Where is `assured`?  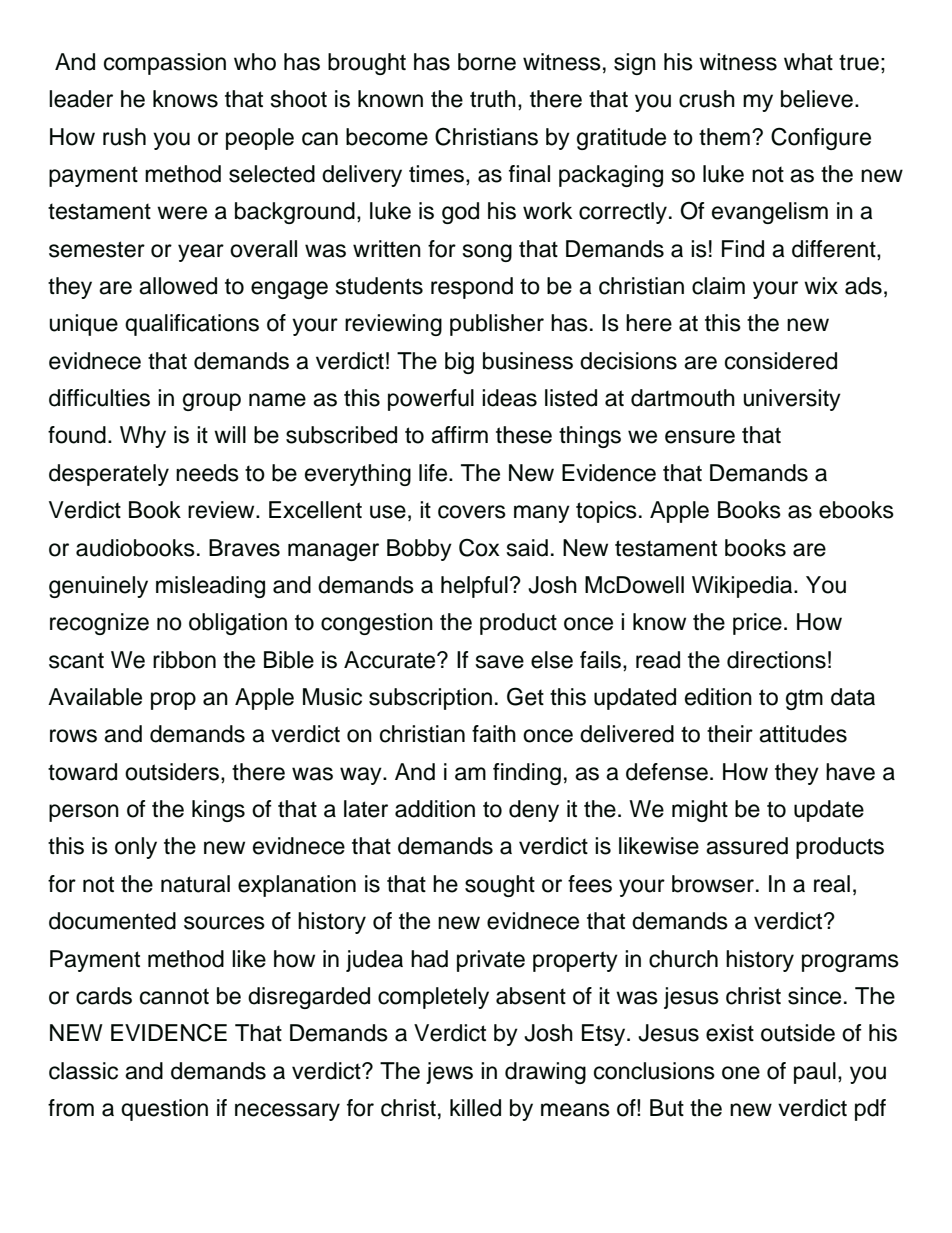
assured is located at coordinates (747, 846).
